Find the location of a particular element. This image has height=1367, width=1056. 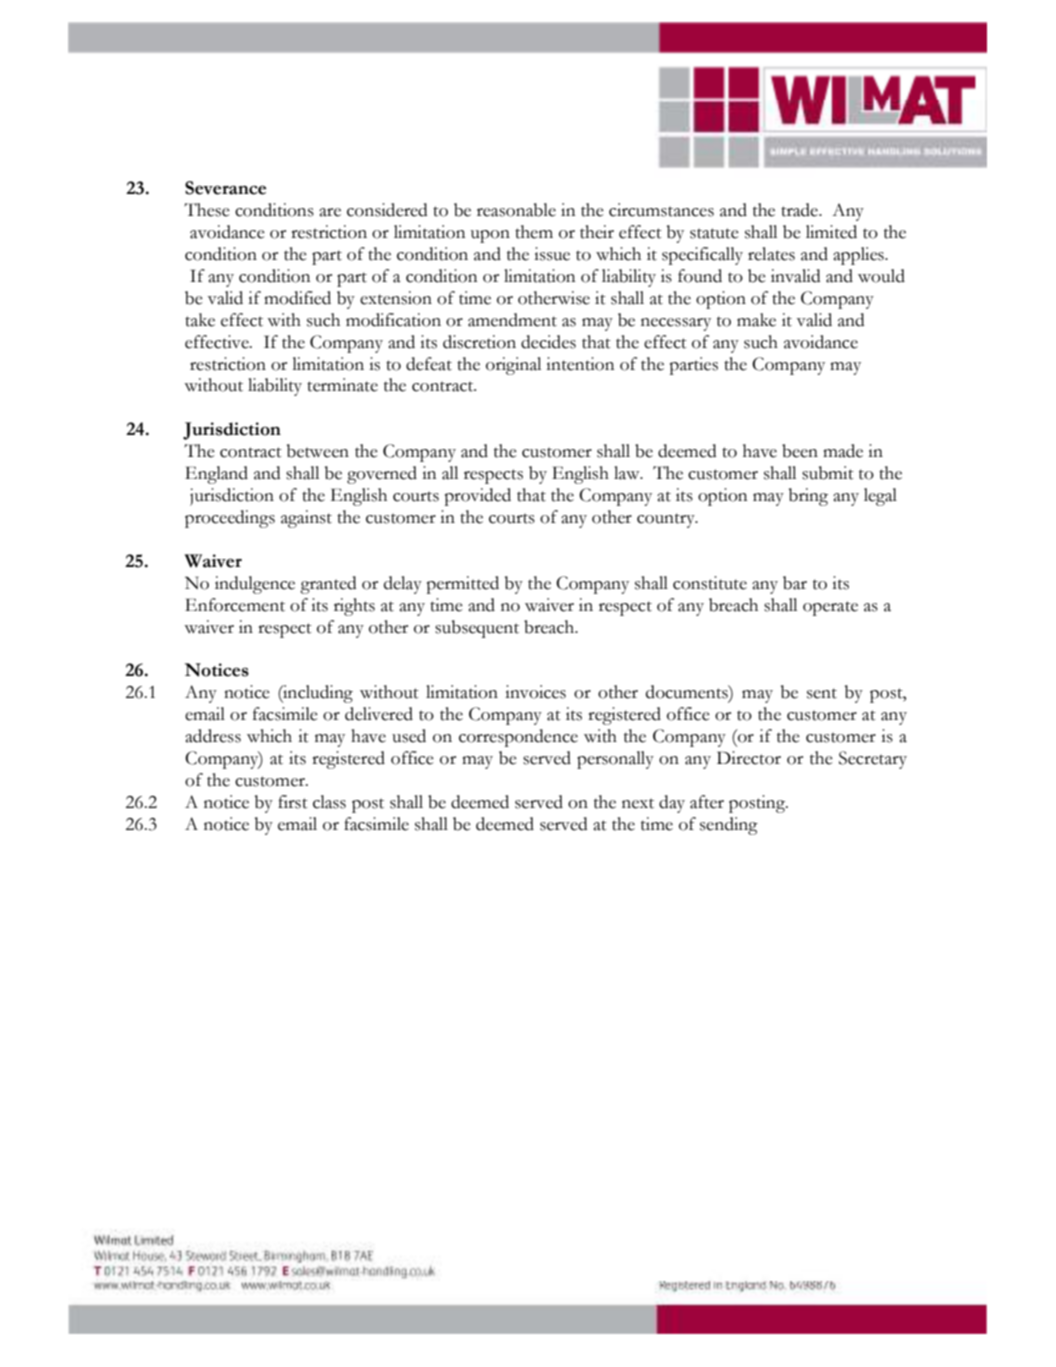

next is located at coordinates (638, 803).
